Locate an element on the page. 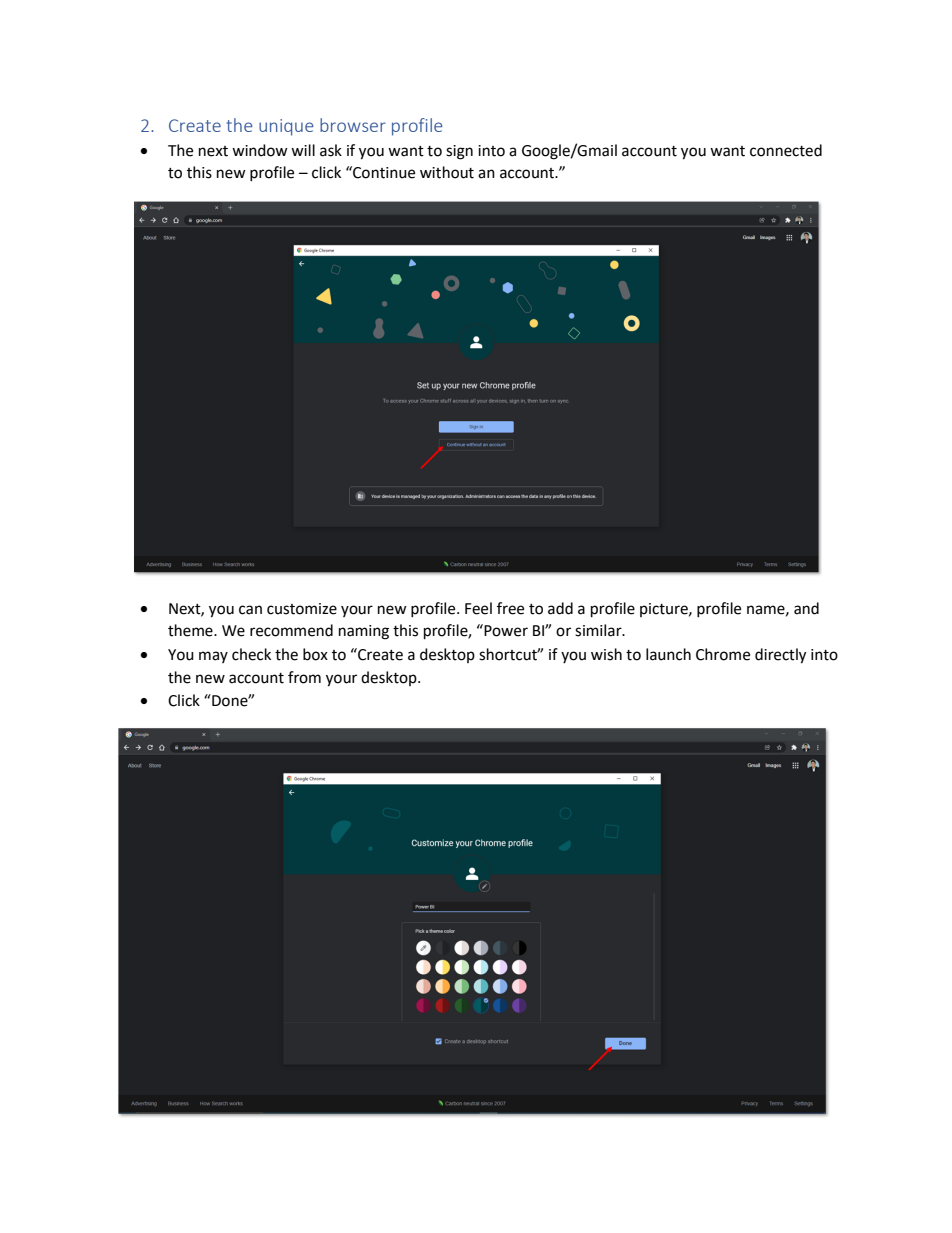  Power is located at coordinates (505, 630).
